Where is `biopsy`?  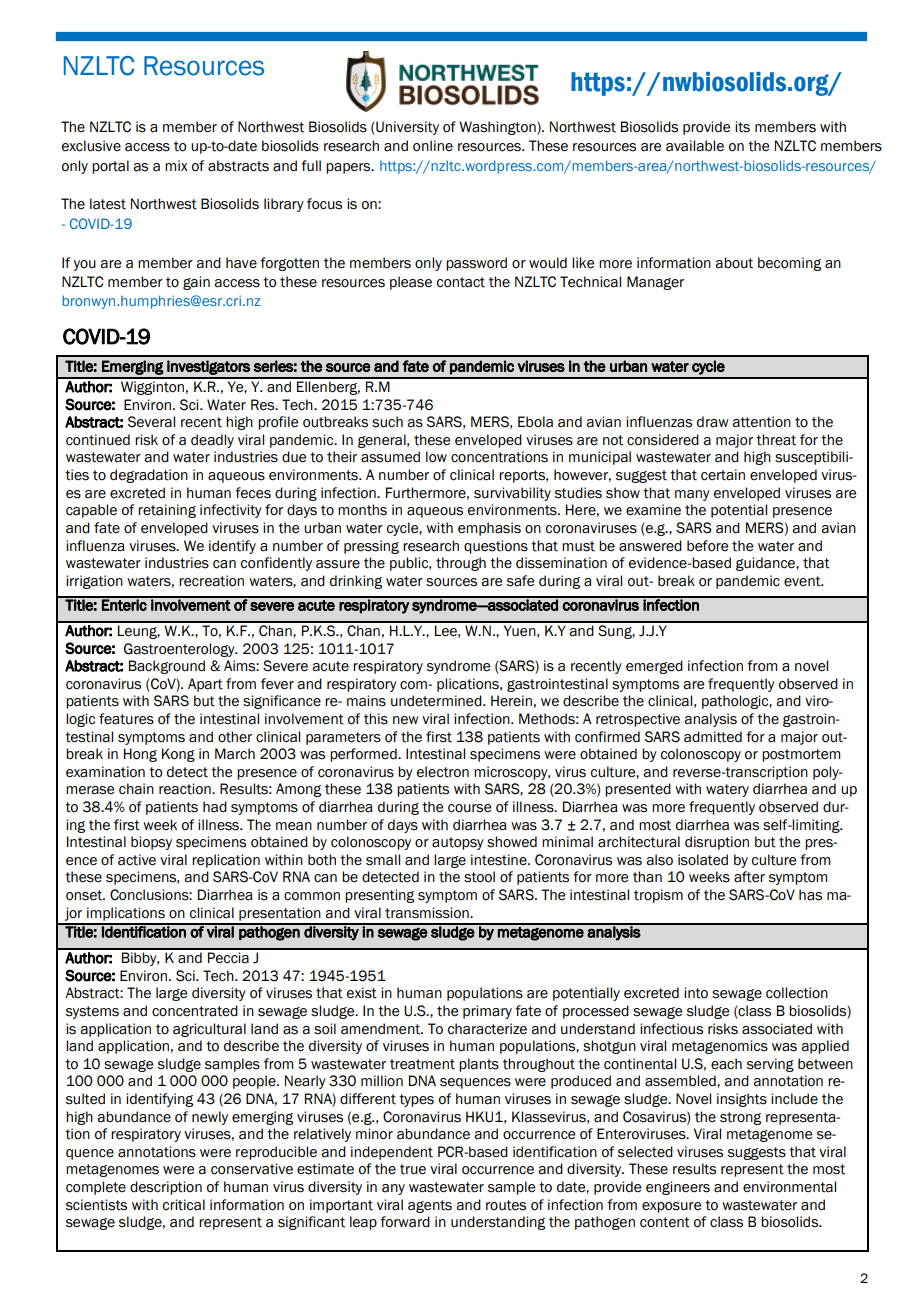
biopsy is located at coordinates (151, 843).
